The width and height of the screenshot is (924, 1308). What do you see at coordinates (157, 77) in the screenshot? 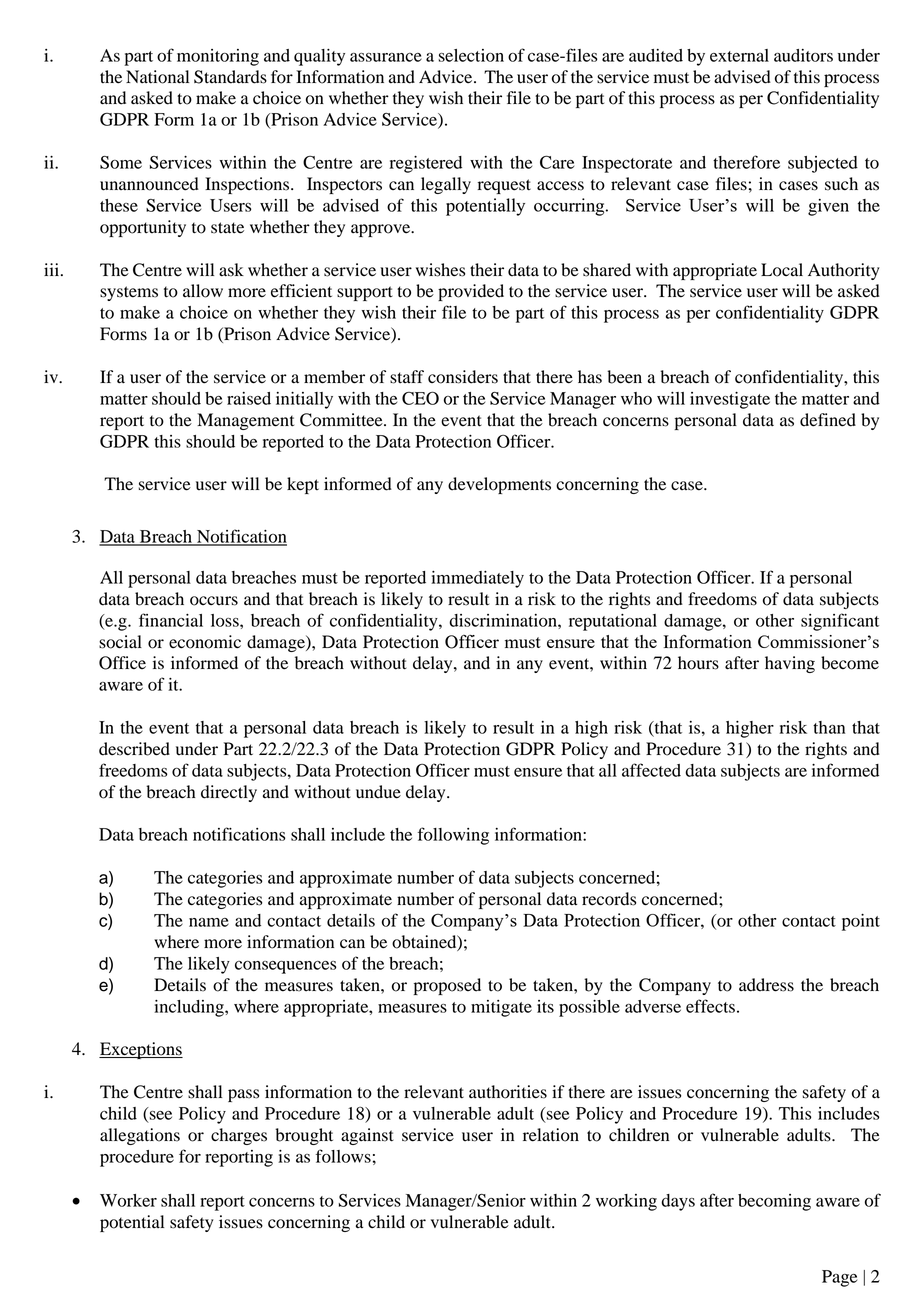
I see `National` at bounding box center [157, 77].
